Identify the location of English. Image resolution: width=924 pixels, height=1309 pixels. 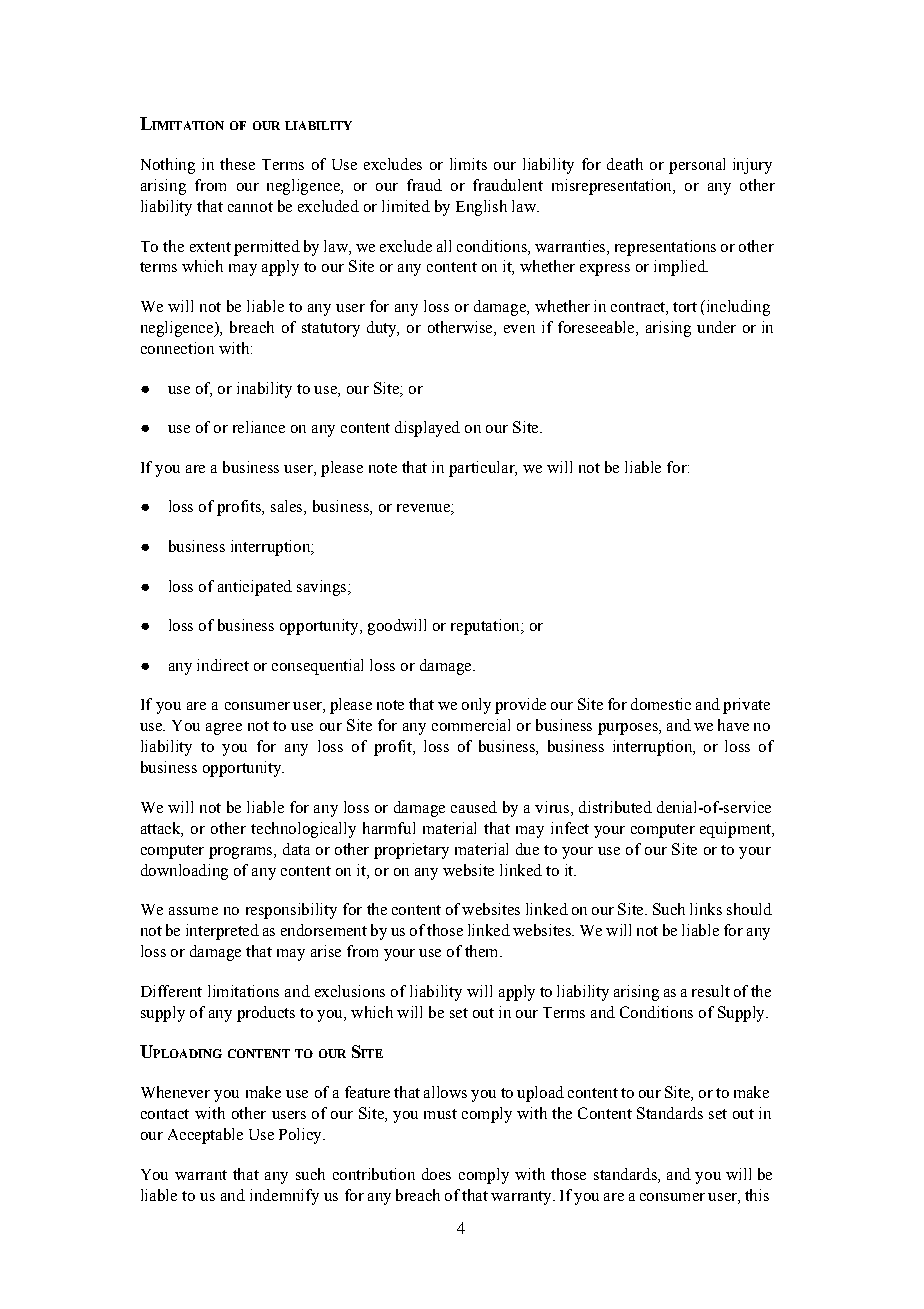
(481, 208).
